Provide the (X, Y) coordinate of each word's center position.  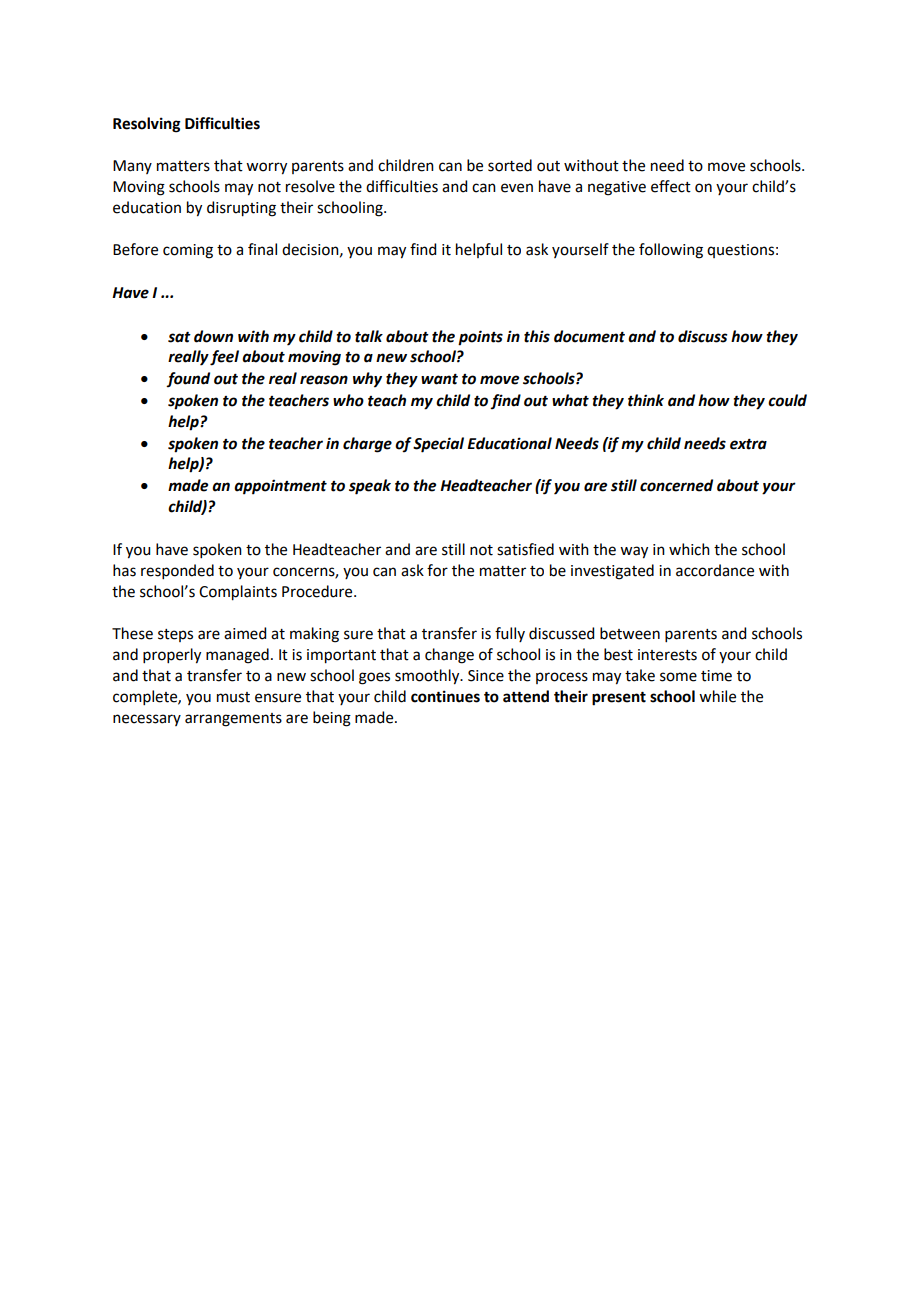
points (480, 338)
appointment (280, 487)
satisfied (525, 549)
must (233, 697)
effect (671, 186)
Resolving (147, 125)
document (589, 336)
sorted (510, 165)
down (213, 336)
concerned (676, 485)
